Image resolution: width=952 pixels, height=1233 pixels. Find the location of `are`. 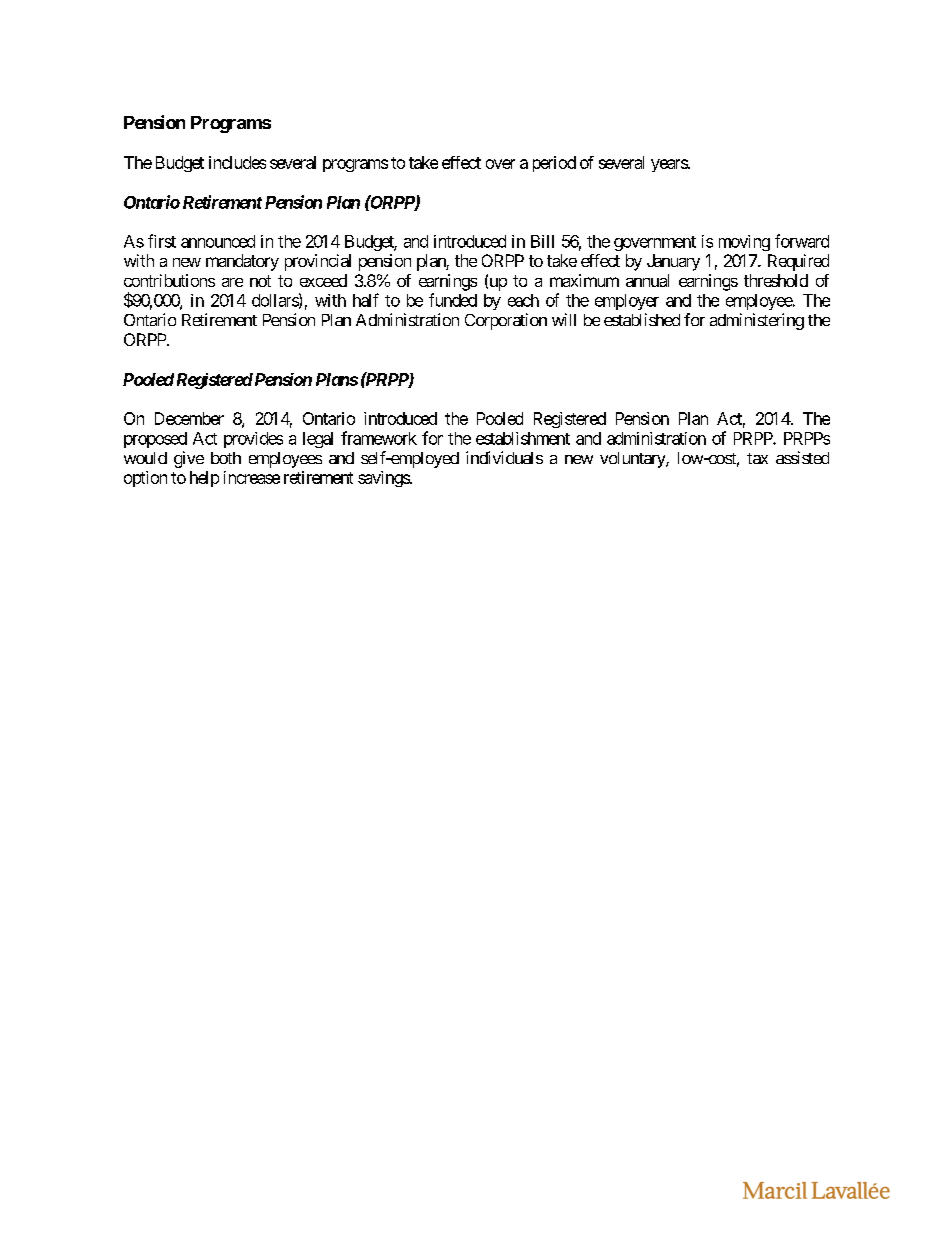

are is located at coordinates (232, 282).
